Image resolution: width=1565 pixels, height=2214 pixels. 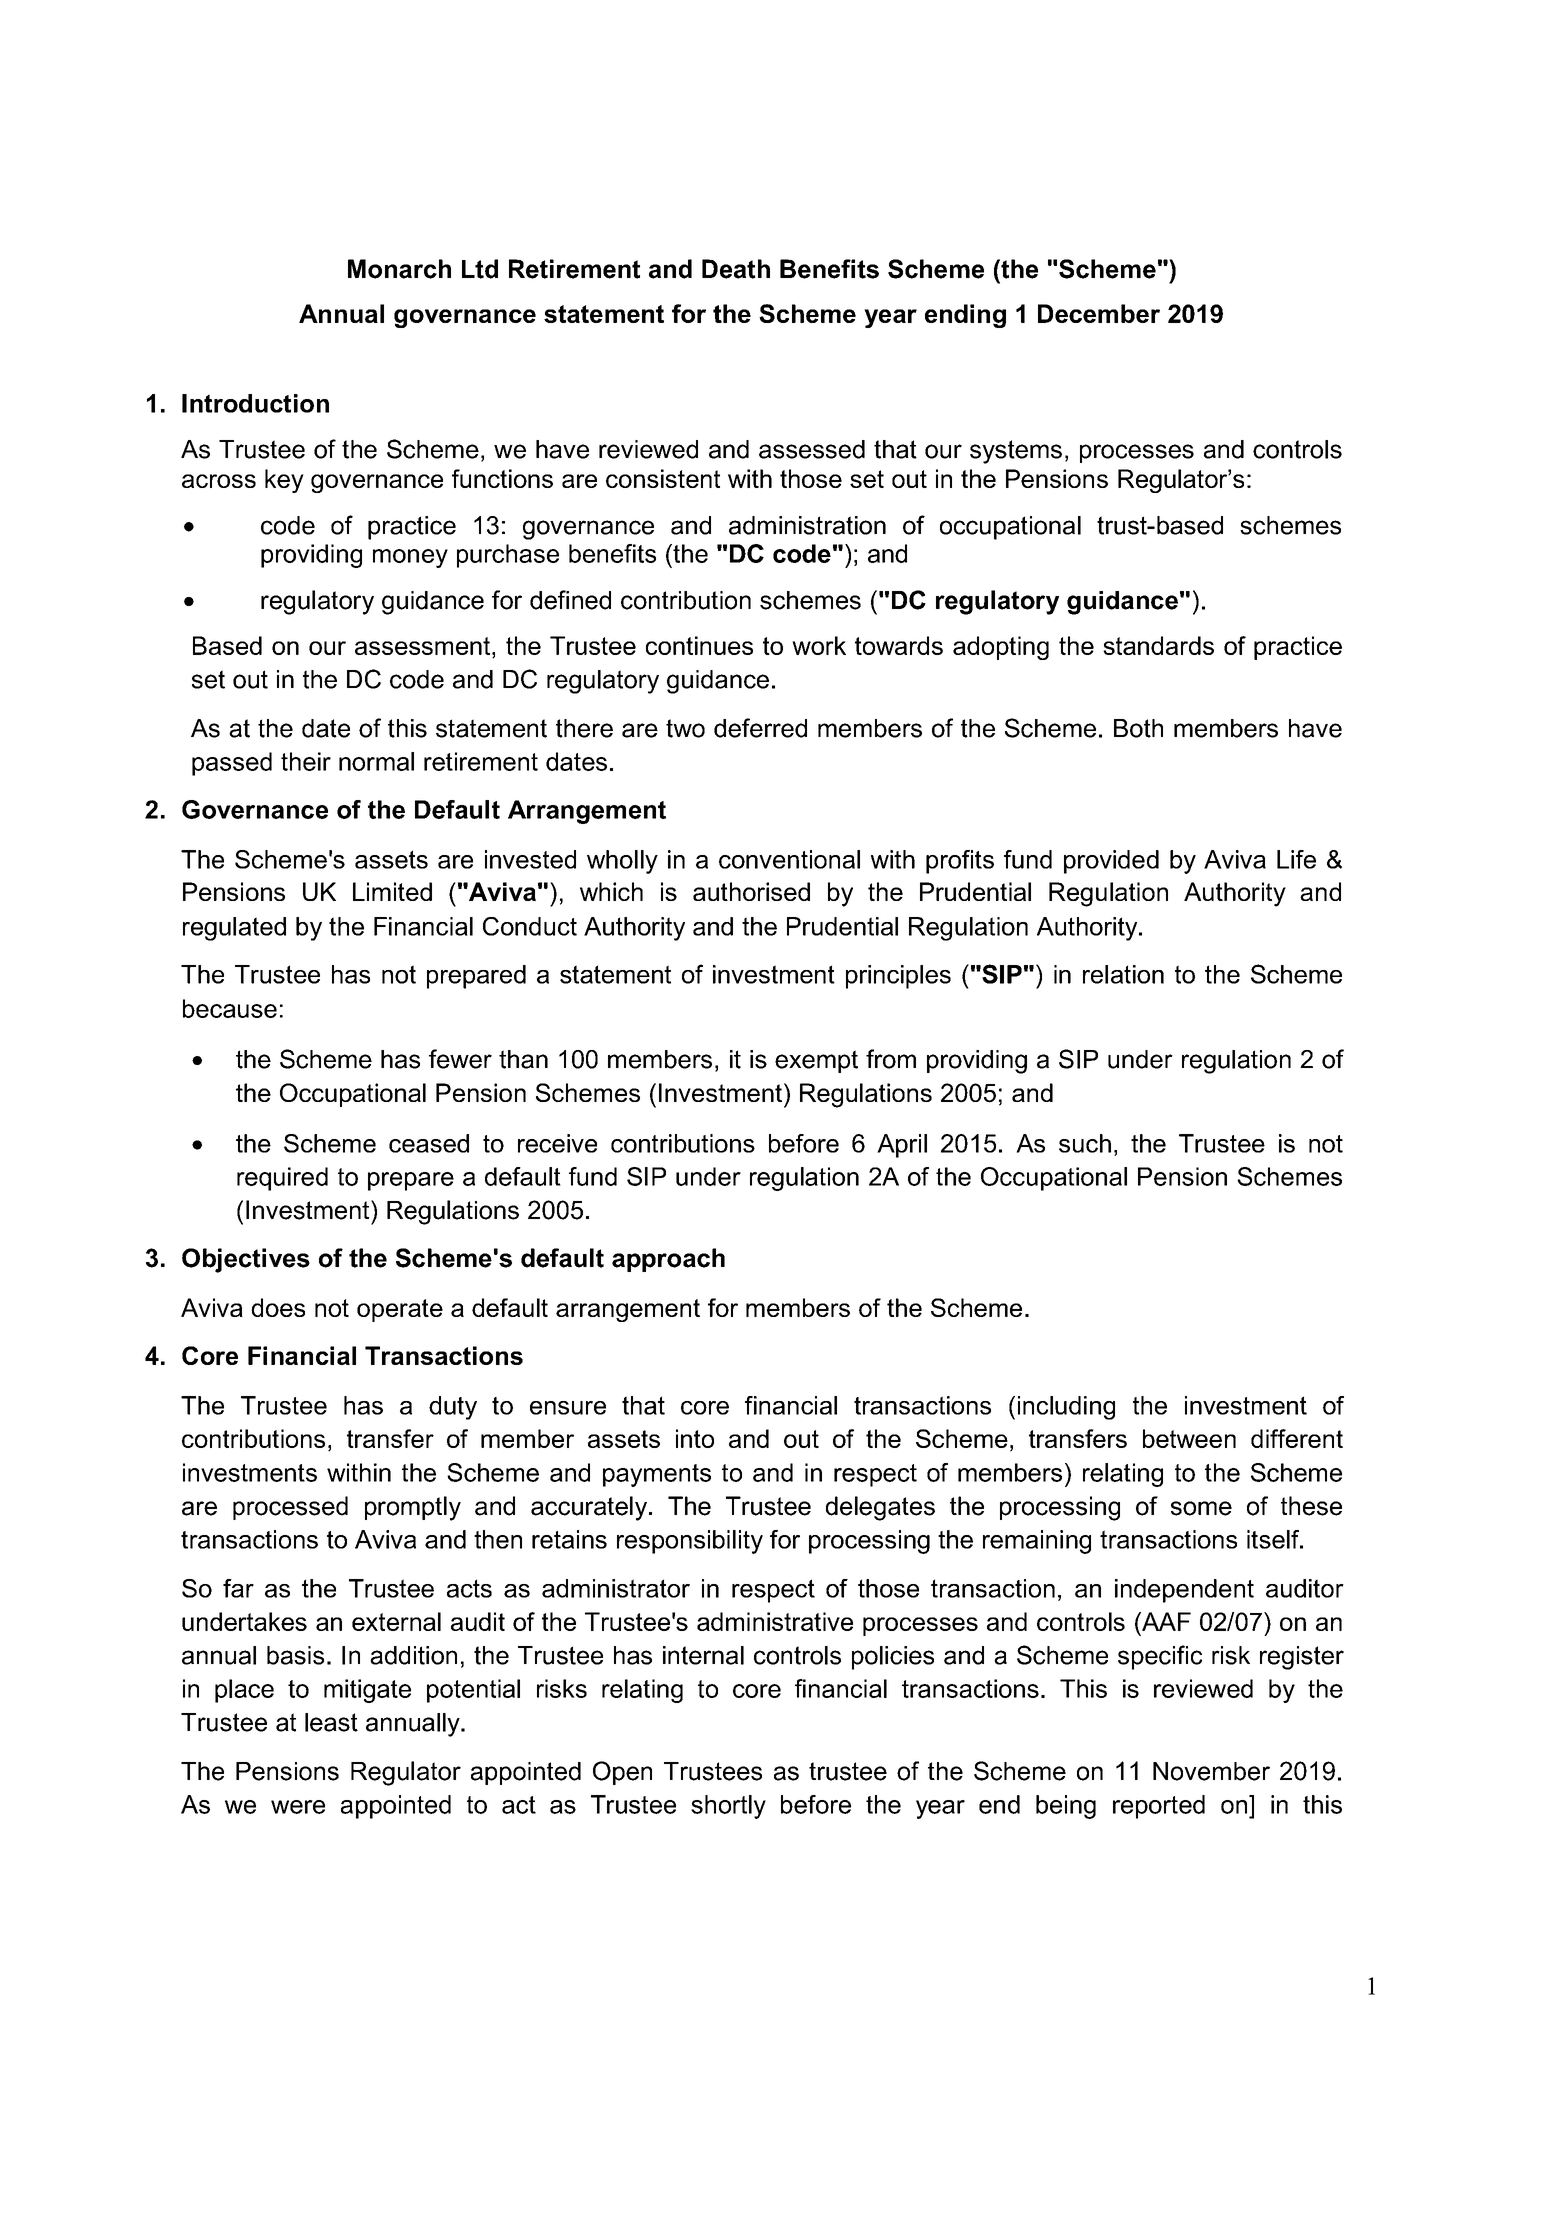 What do you see at coordinates (399, 269) in the document?
I see `Monarch` at bounding box center [399, 269].
